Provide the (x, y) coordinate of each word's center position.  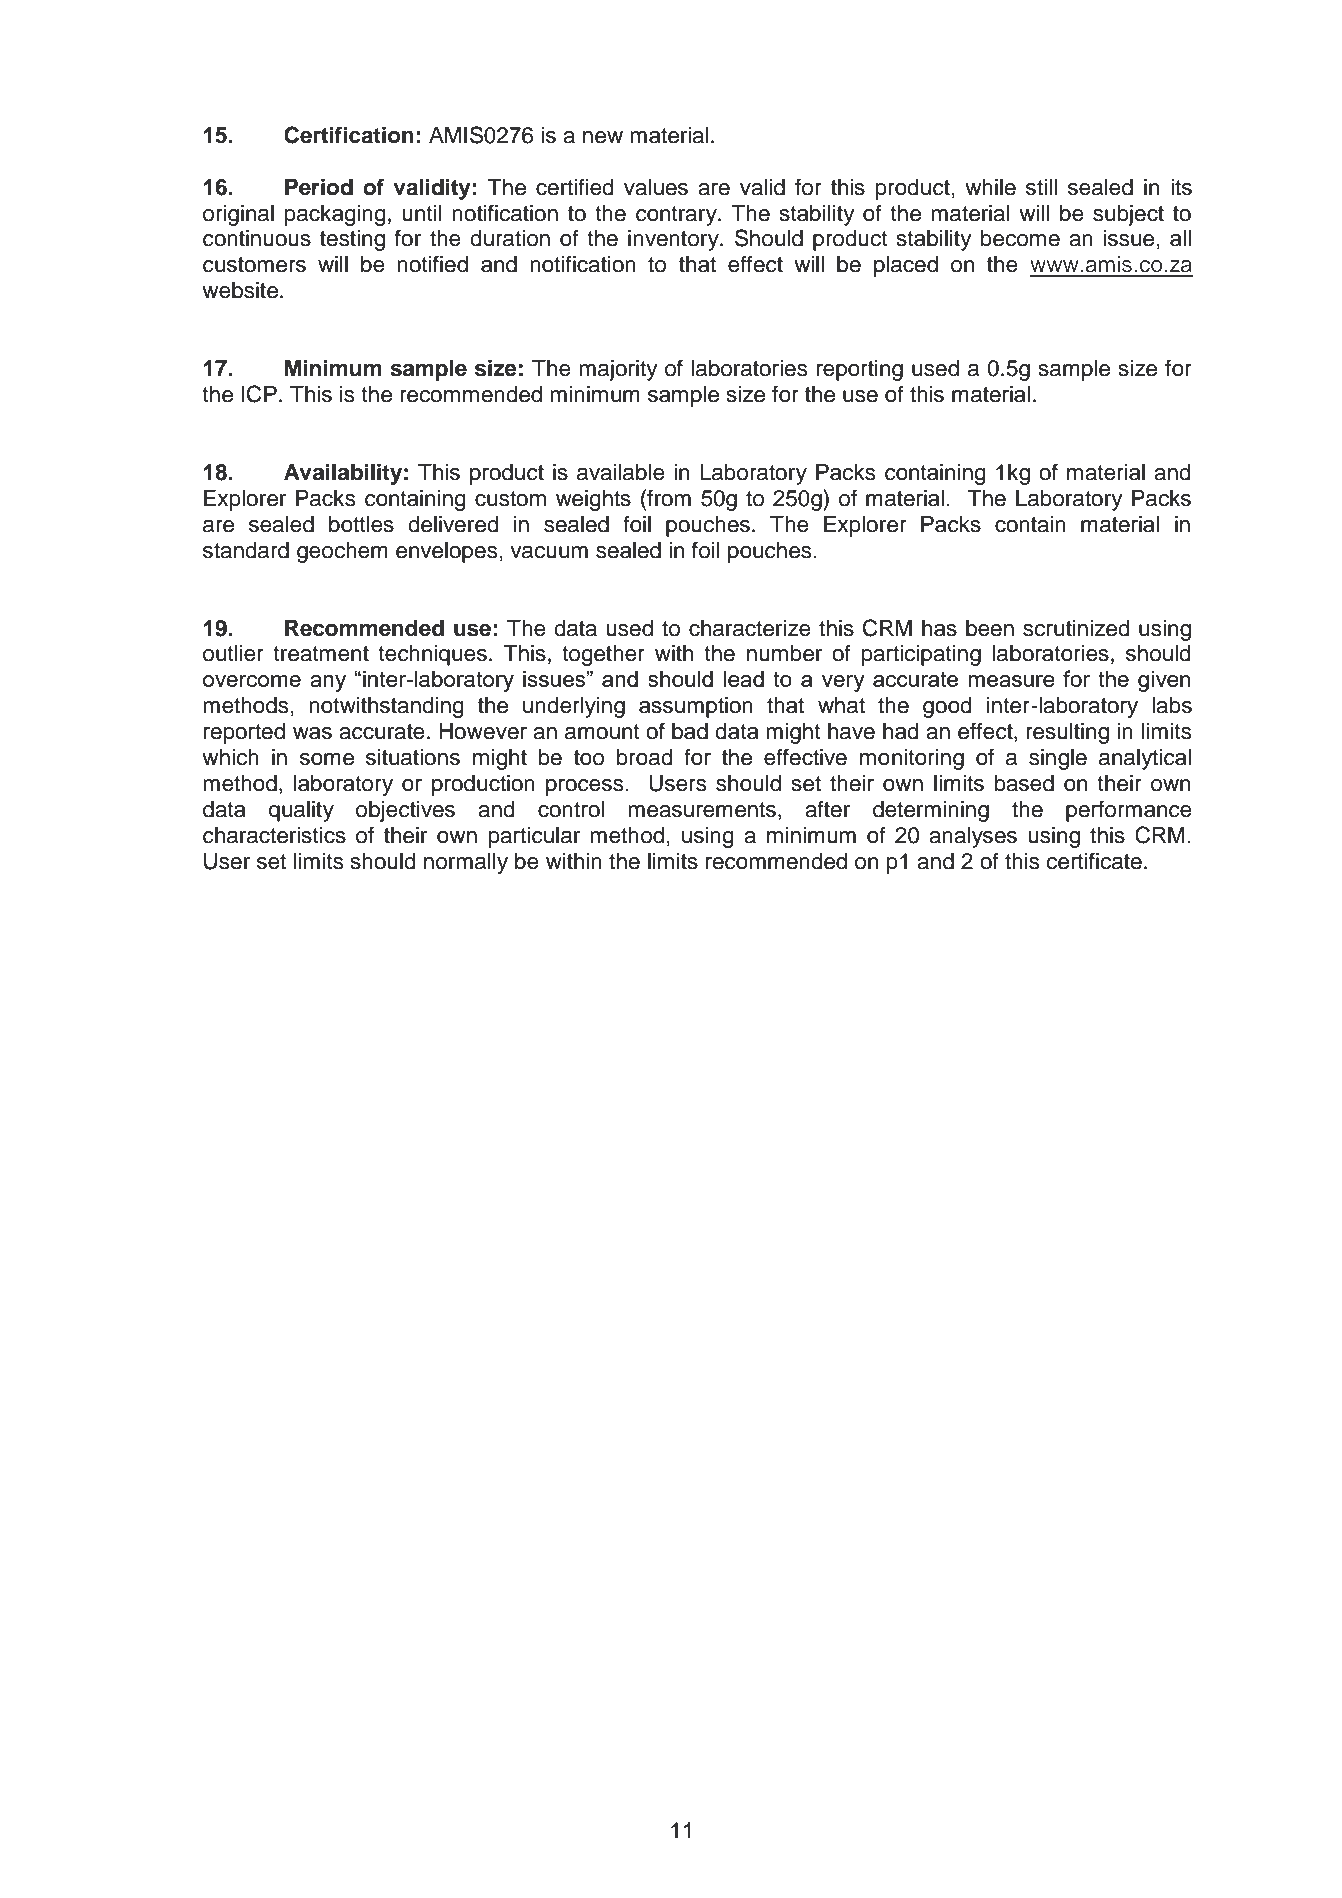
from (668, 498)
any (328, 683)
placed (906, 266)
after (827, 809)
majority (618, 370)
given (1164, 681)
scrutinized (1076, 628)
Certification (349, 135)
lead (744, 679)
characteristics (274, 835)
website (241, 290)
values (656, 187)
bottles (361, 524)
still (1041, 187)
